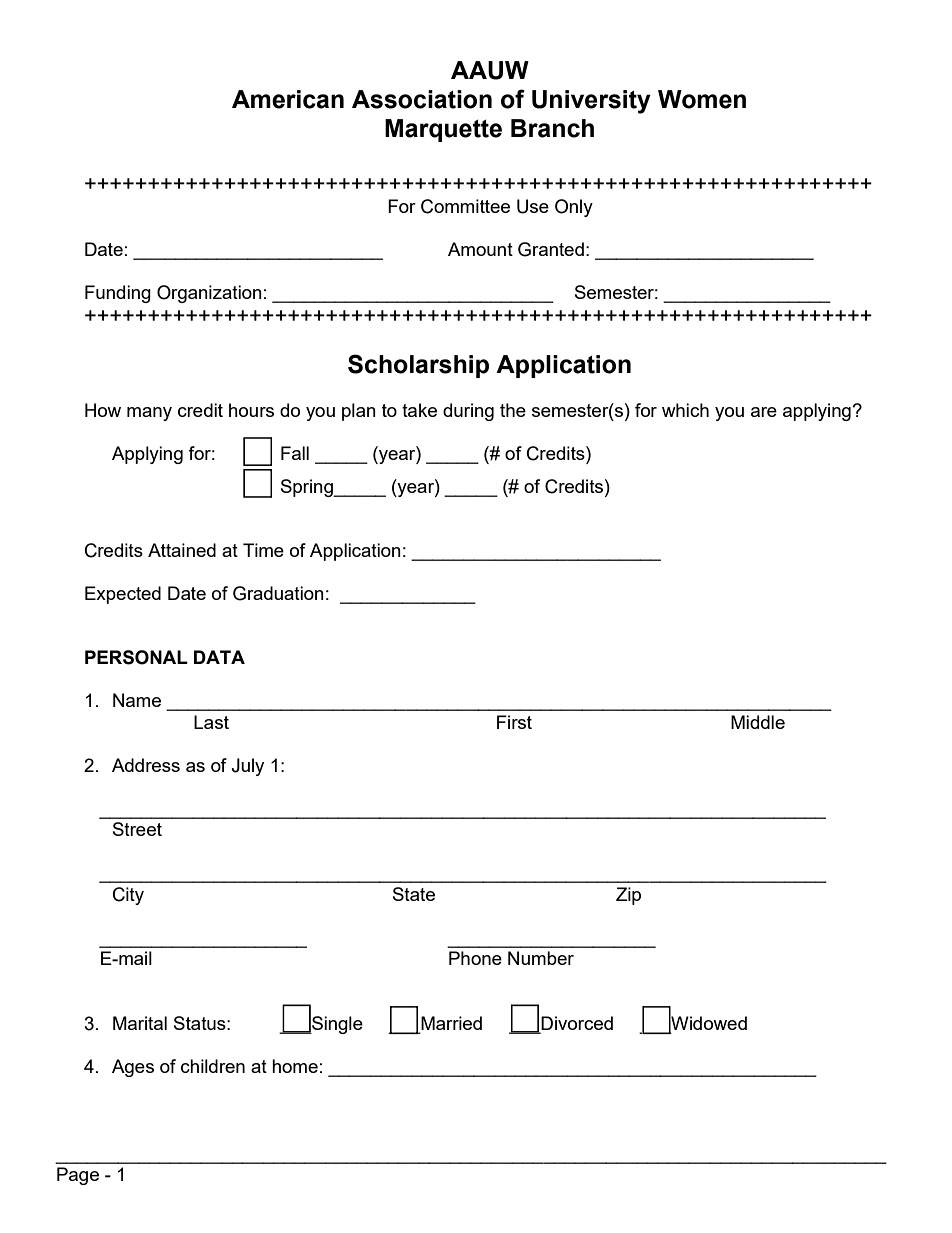 Image resolution: width=952 pixels, height=1233 pixels. I want to click on Street, so click(137, 829).
